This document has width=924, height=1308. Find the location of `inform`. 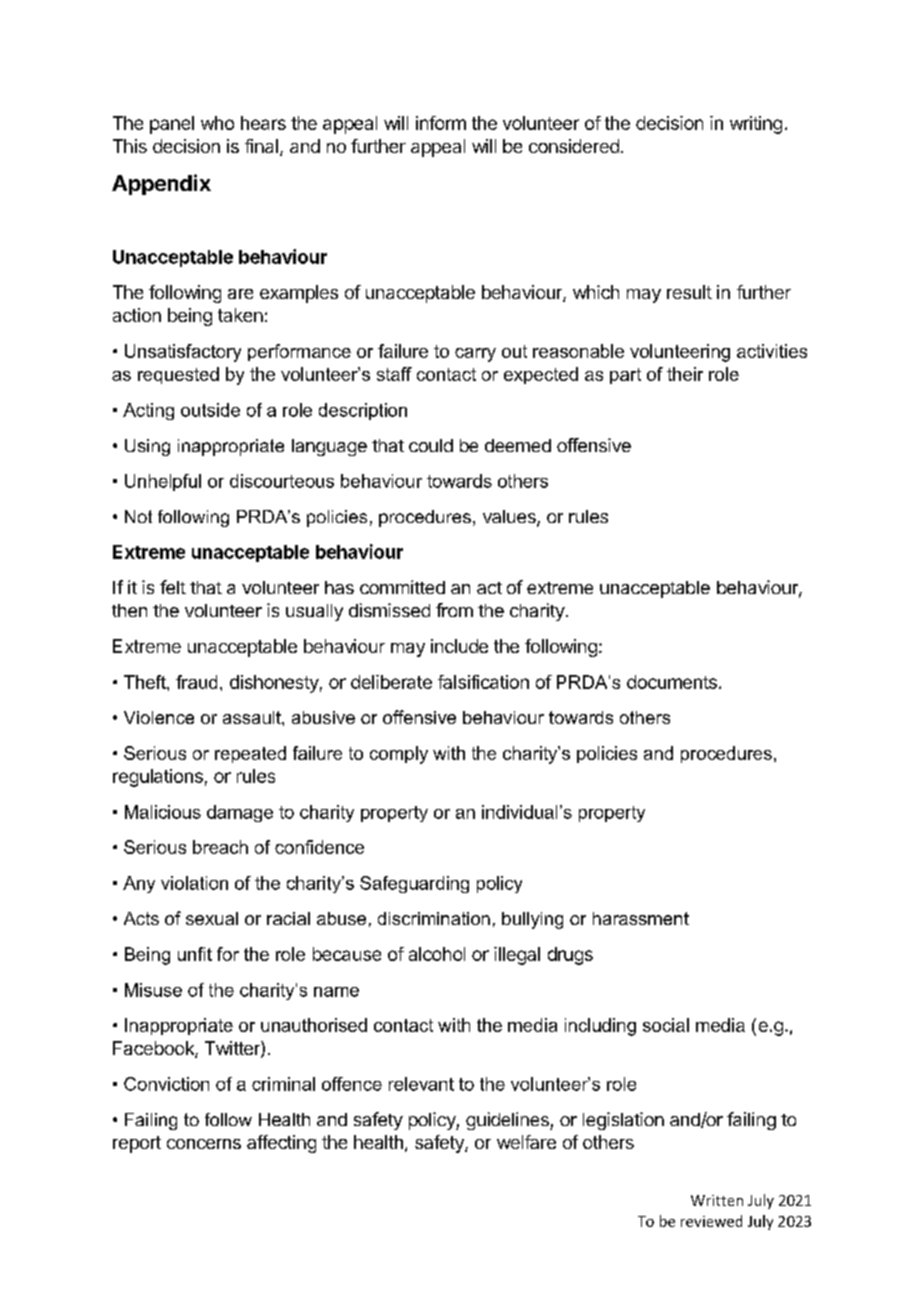

inform is located at coordinates (441, 123).
